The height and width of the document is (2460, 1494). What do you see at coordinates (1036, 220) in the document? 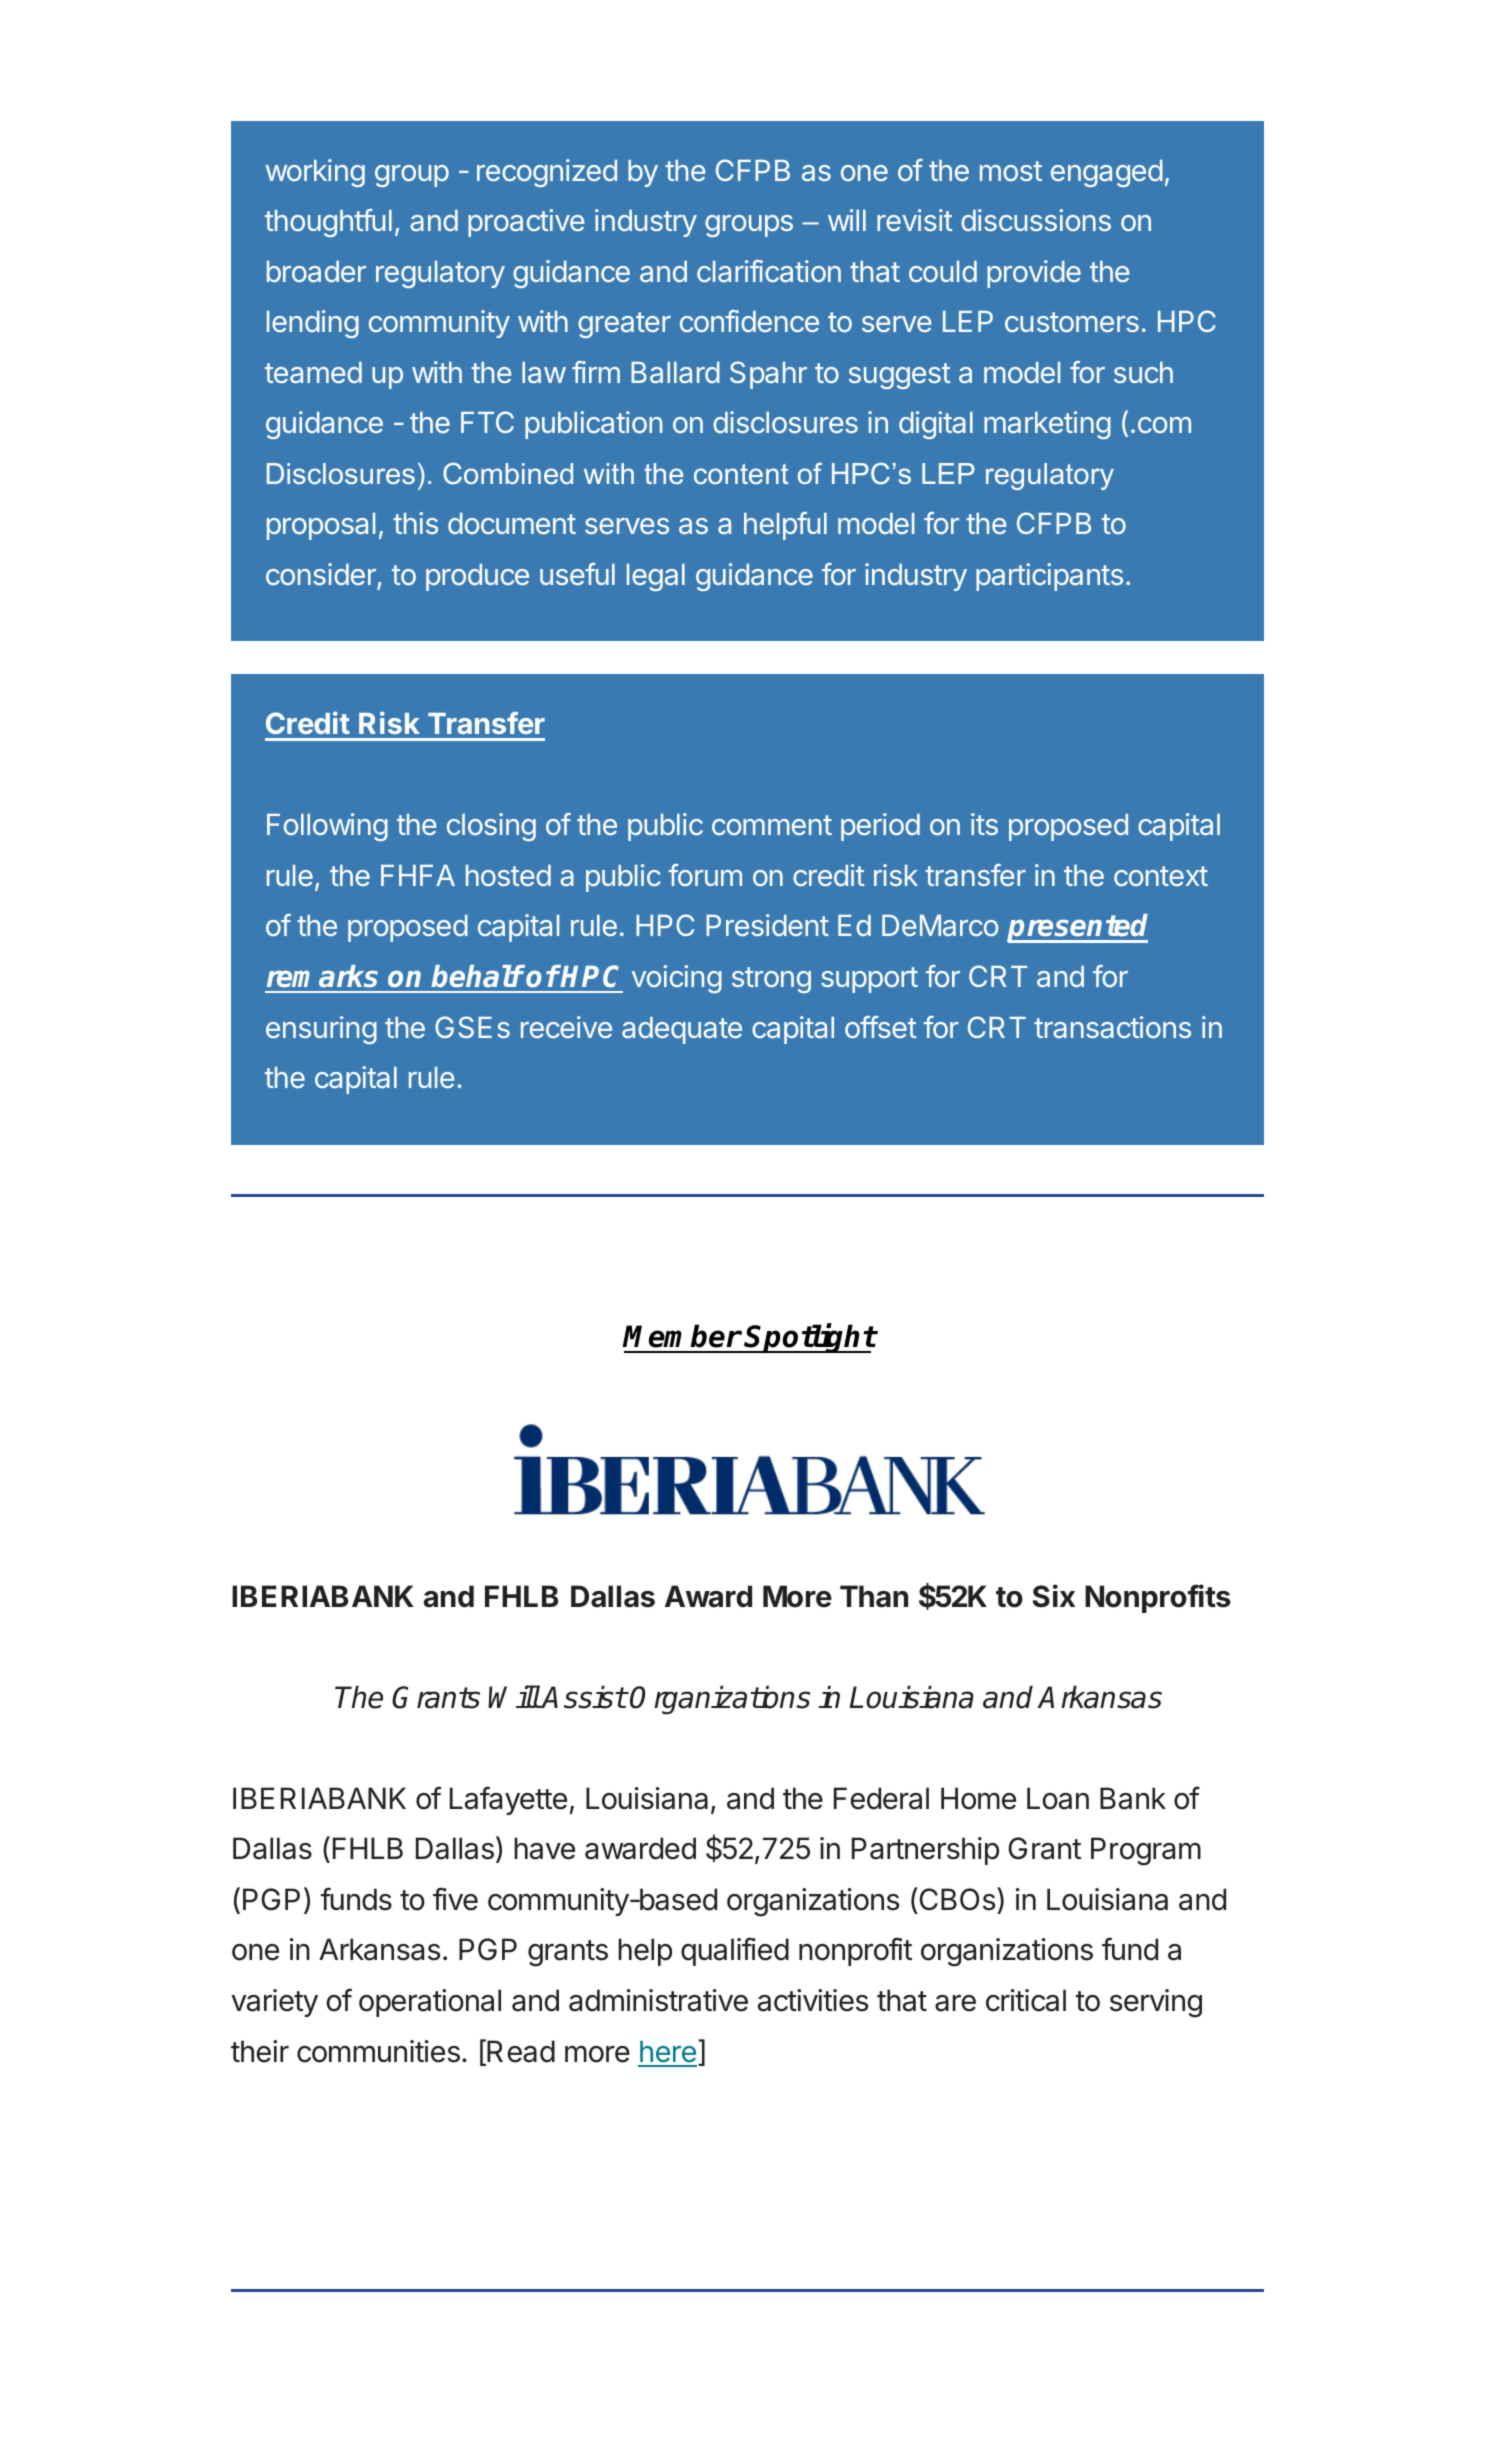
I see `discussions` at bounding box center [1036, 220].
